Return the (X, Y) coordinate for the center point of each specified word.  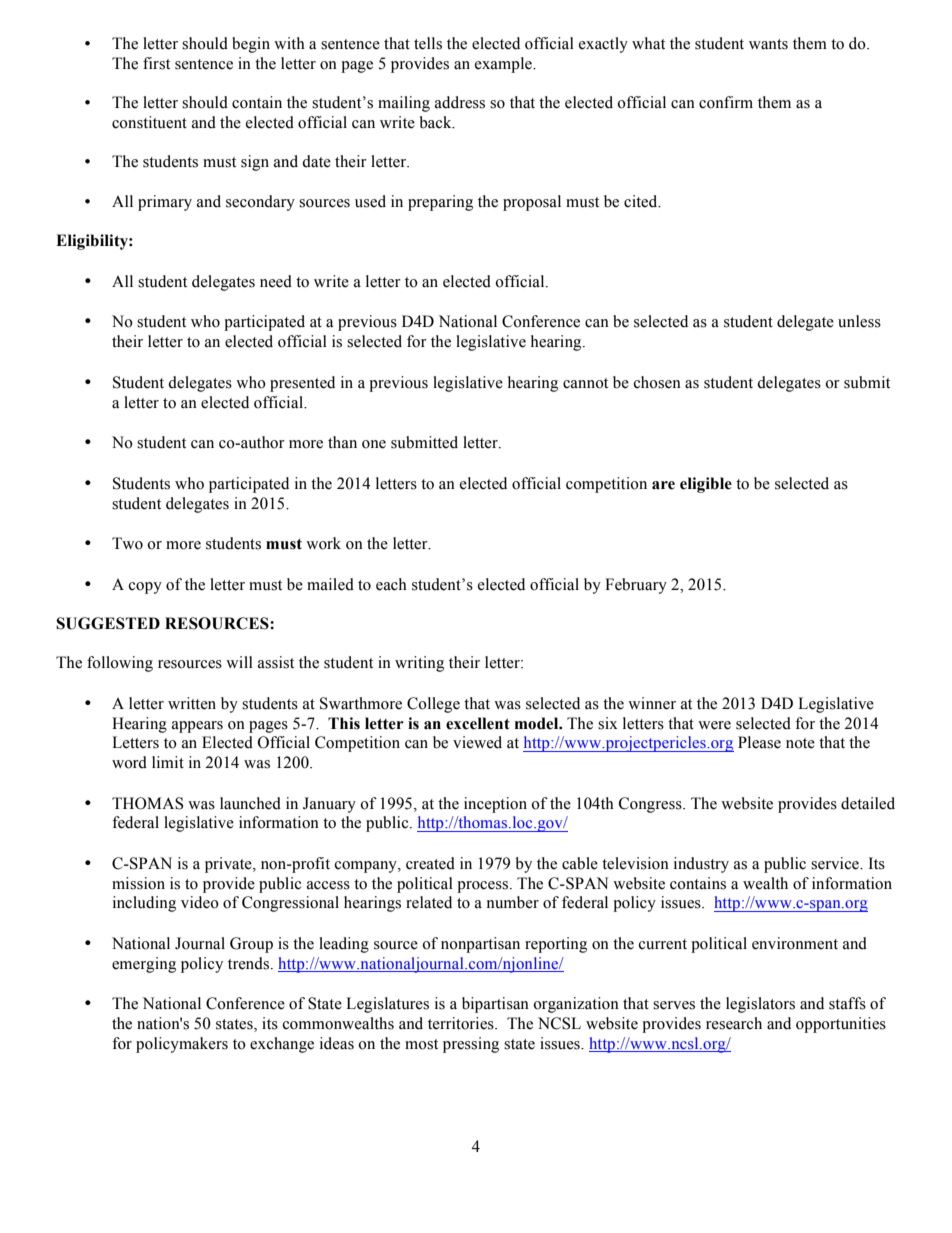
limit (168, 762)
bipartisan (495, 1005)
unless (859, 321)
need (276, 281)
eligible (706, 485)
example (504, 65)
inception (495, 805)
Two (127, 543)
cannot (585, 383)
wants (768, 44)
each (391, 584)
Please (759, 742)
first (156, 63)
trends (250, 963)
